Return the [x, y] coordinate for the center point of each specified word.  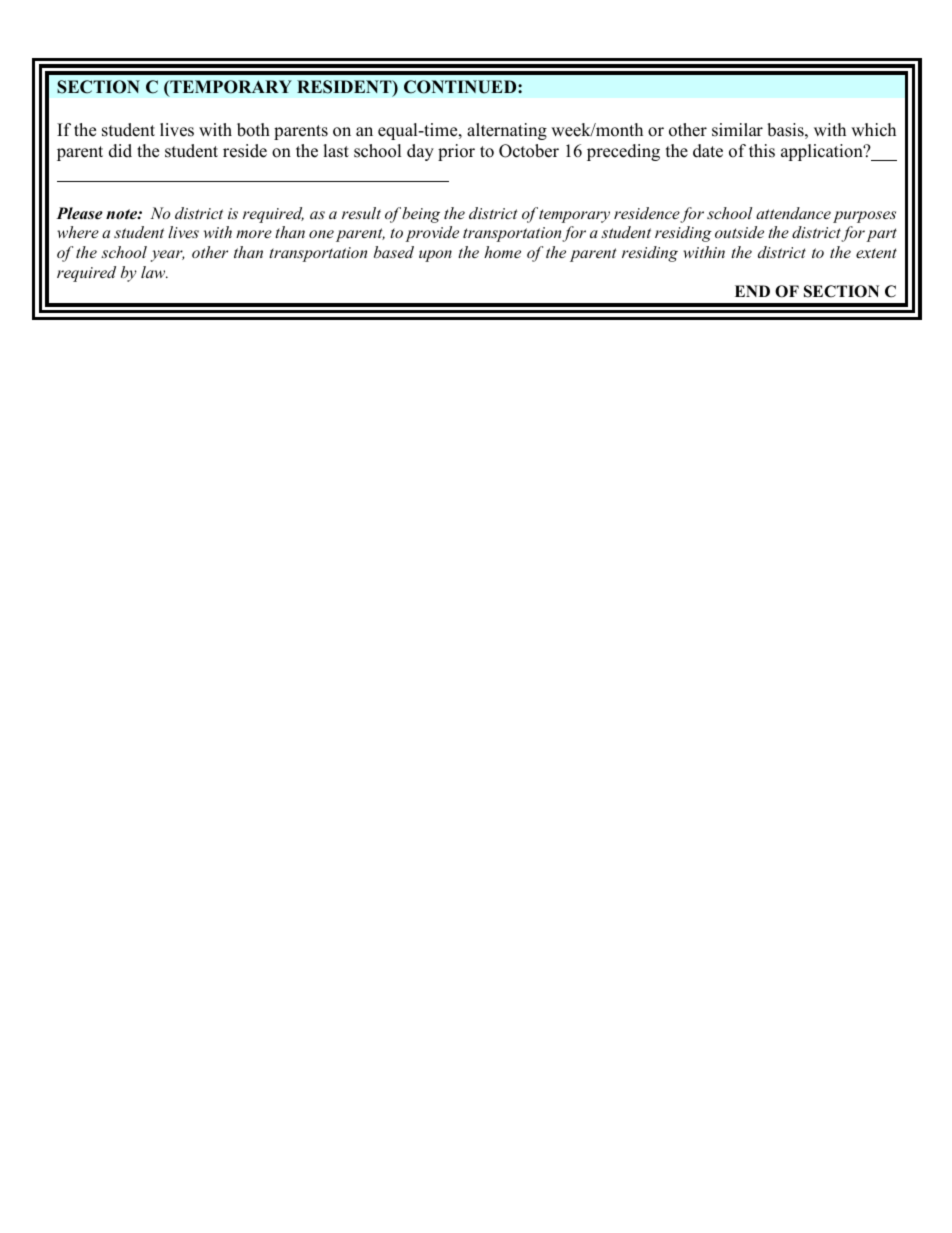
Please [79, 213]
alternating [507, 131]
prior [456, 152]
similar [737, 130]
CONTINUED [461, 87]
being [421, 215]
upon [435, 256]
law [154, 272]
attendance [793, 213]
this [762, 151]
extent [876, 253]
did [120, 151]
